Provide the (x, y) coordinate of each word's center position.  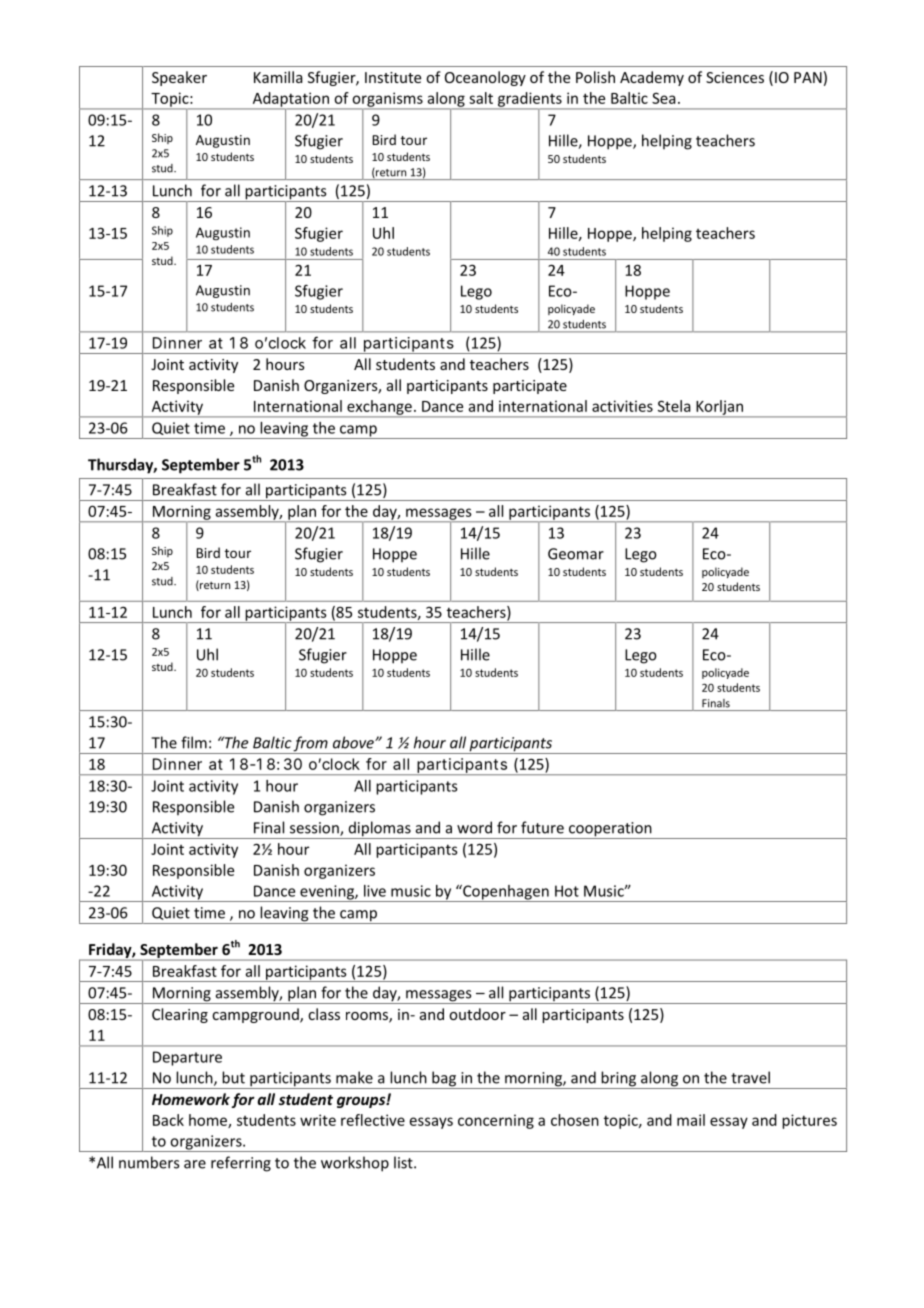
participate (530, 387)
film (194, 742)
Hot (567, 891)
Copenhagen (506, 893)
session (315, 829)
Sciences (735, 77)
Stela (674, 406)
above (354, 742)
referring (241, 1164)
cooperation (610, 830)
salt (481, 98)
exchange (379, 408)
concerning (496, 1121)
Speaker (179, 78)
